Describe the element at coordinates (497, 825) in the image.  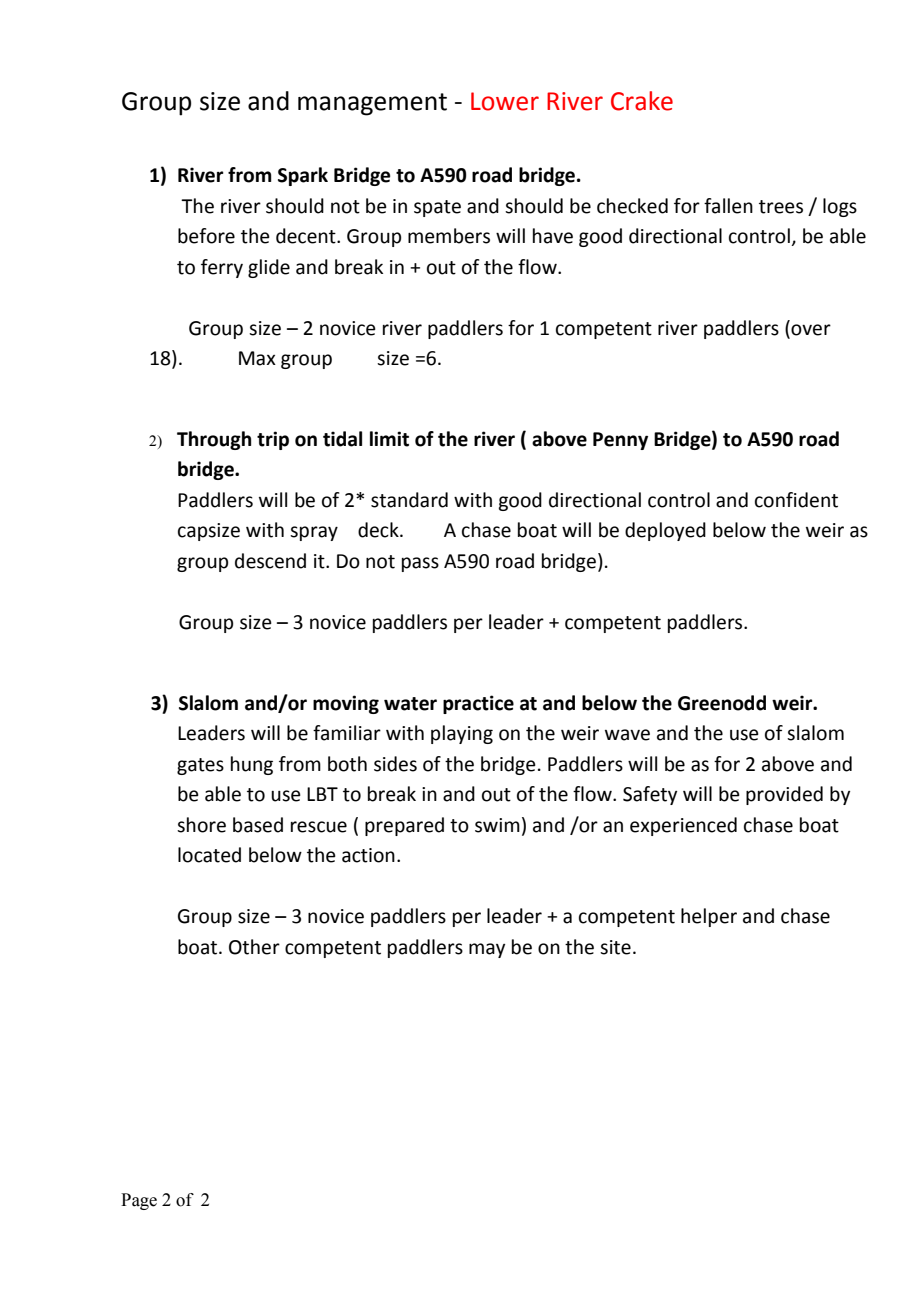
I see `swim` at that location.
